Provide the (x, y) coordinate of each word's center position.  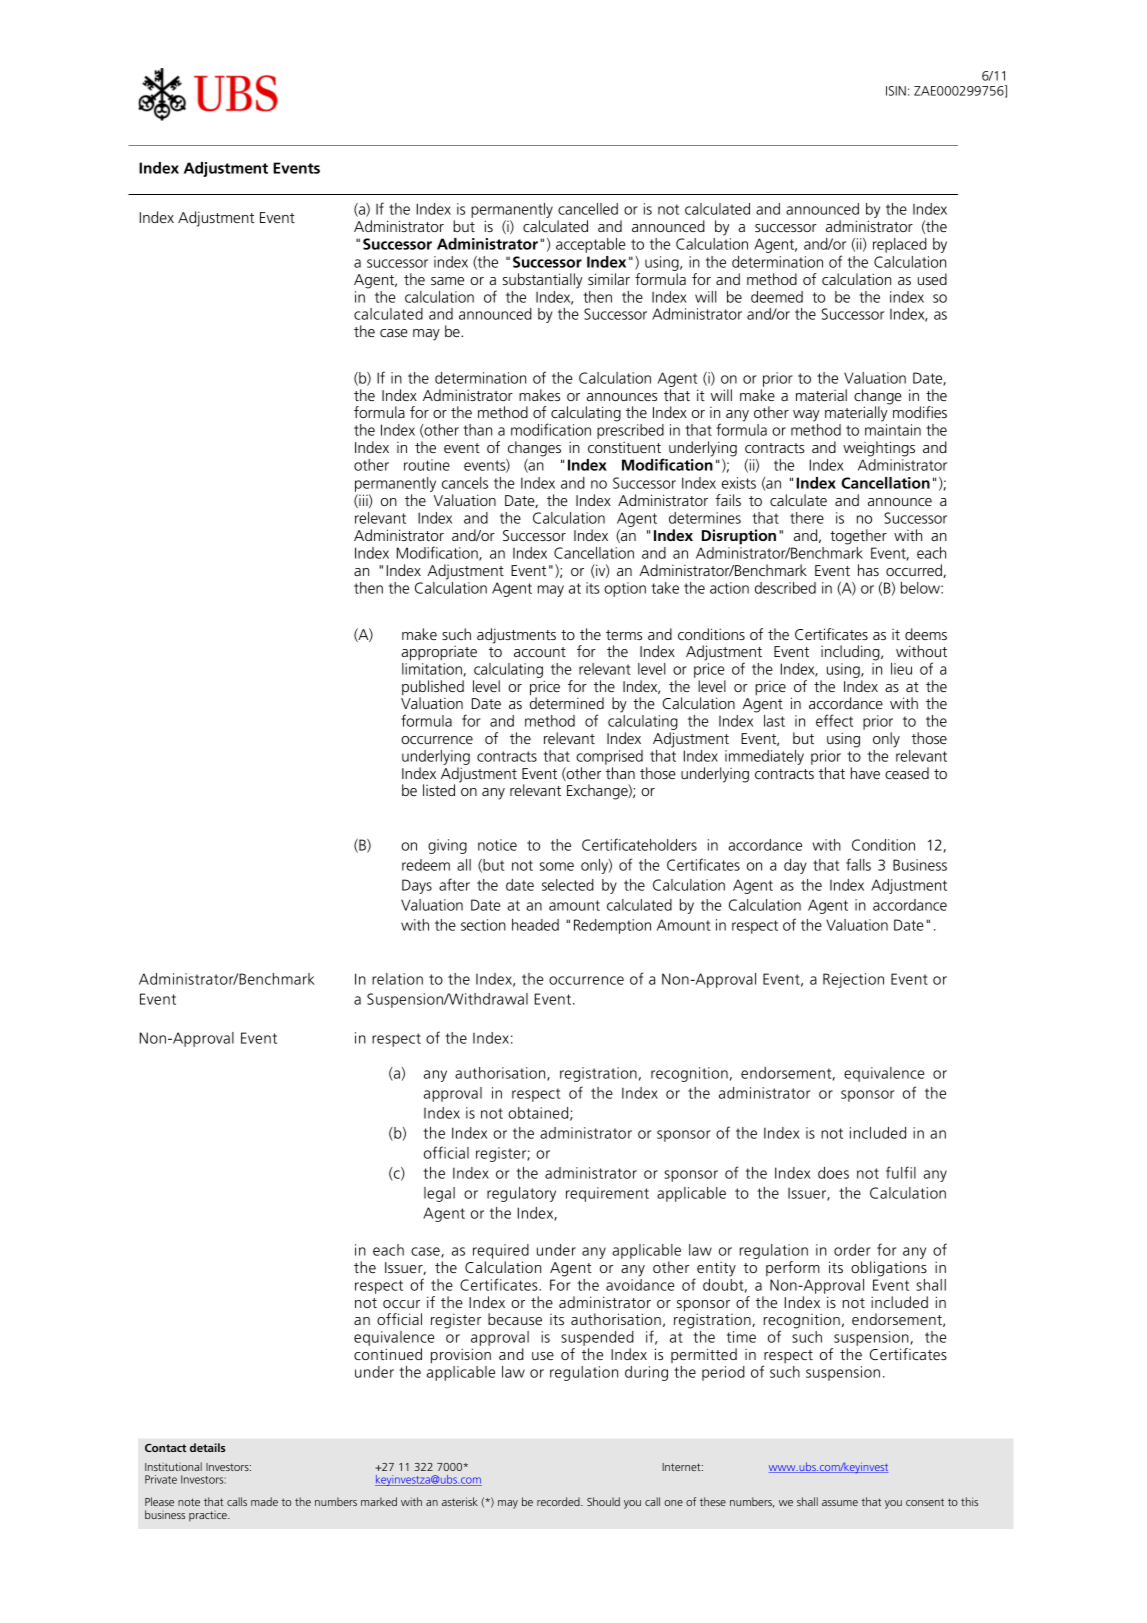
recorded (559, 1501)
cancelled (588, 209)
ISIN (896, 91)
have (865, 773)
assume (840, 1503)
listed (439, 790)
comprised (609, 757)
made (264, 1501)
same (447, 281)
